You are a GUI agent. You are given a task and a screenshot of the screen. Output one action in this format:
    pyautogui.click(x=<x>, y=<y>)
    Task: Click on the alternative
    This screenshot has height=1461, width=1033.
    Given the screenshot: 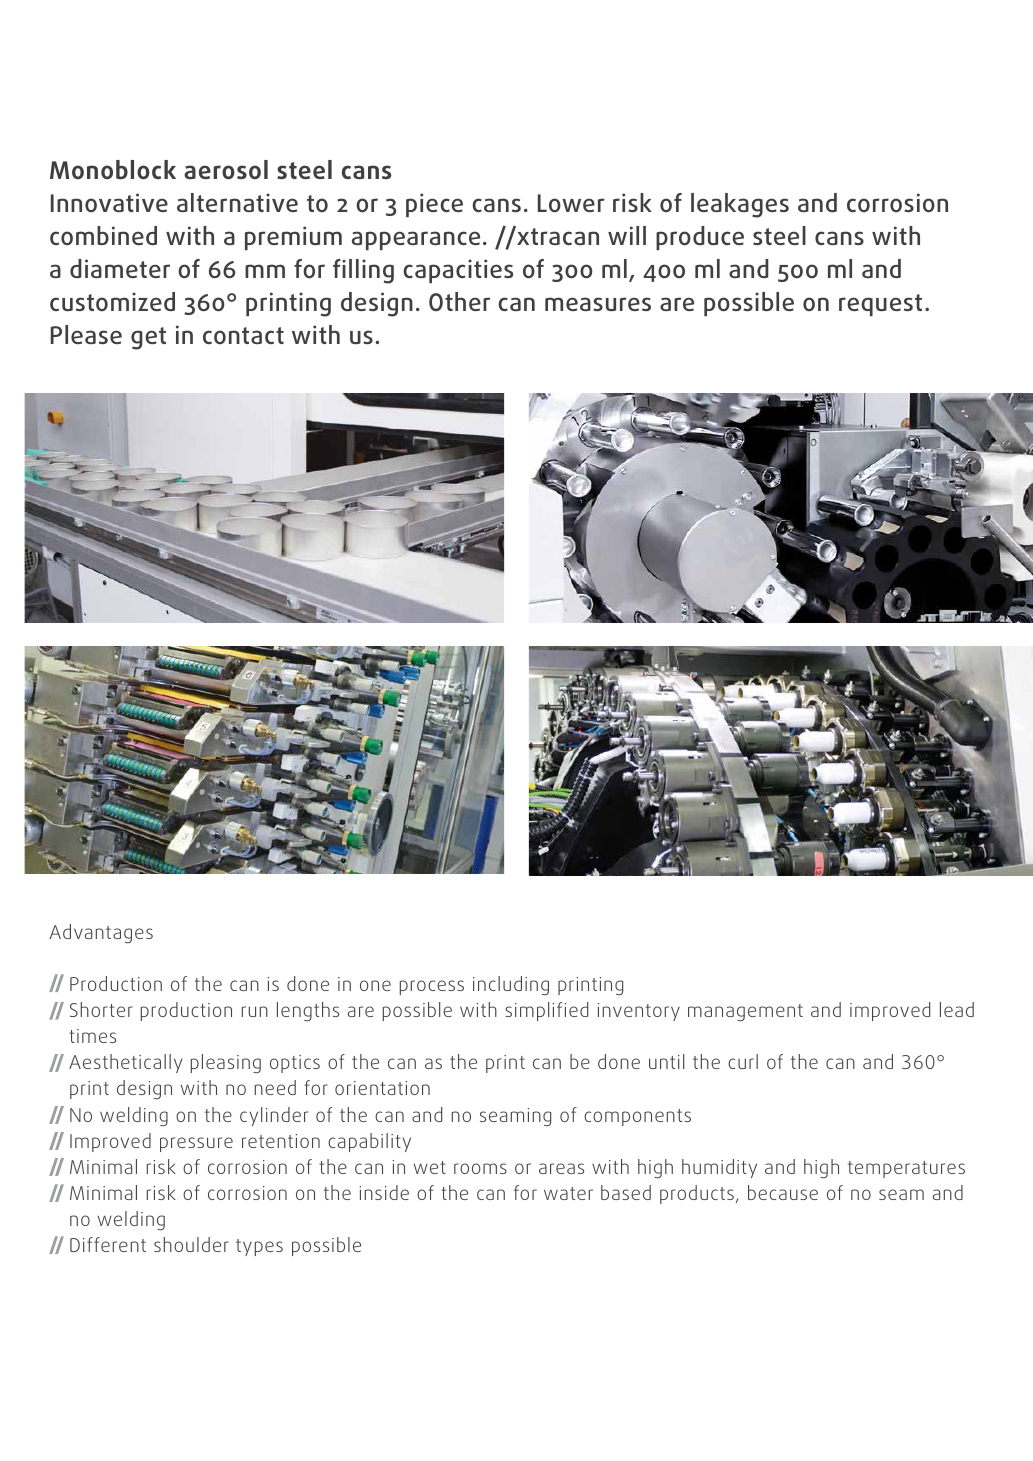 What is the action you would take?
    pyautogui.click(x=237, y=202)
